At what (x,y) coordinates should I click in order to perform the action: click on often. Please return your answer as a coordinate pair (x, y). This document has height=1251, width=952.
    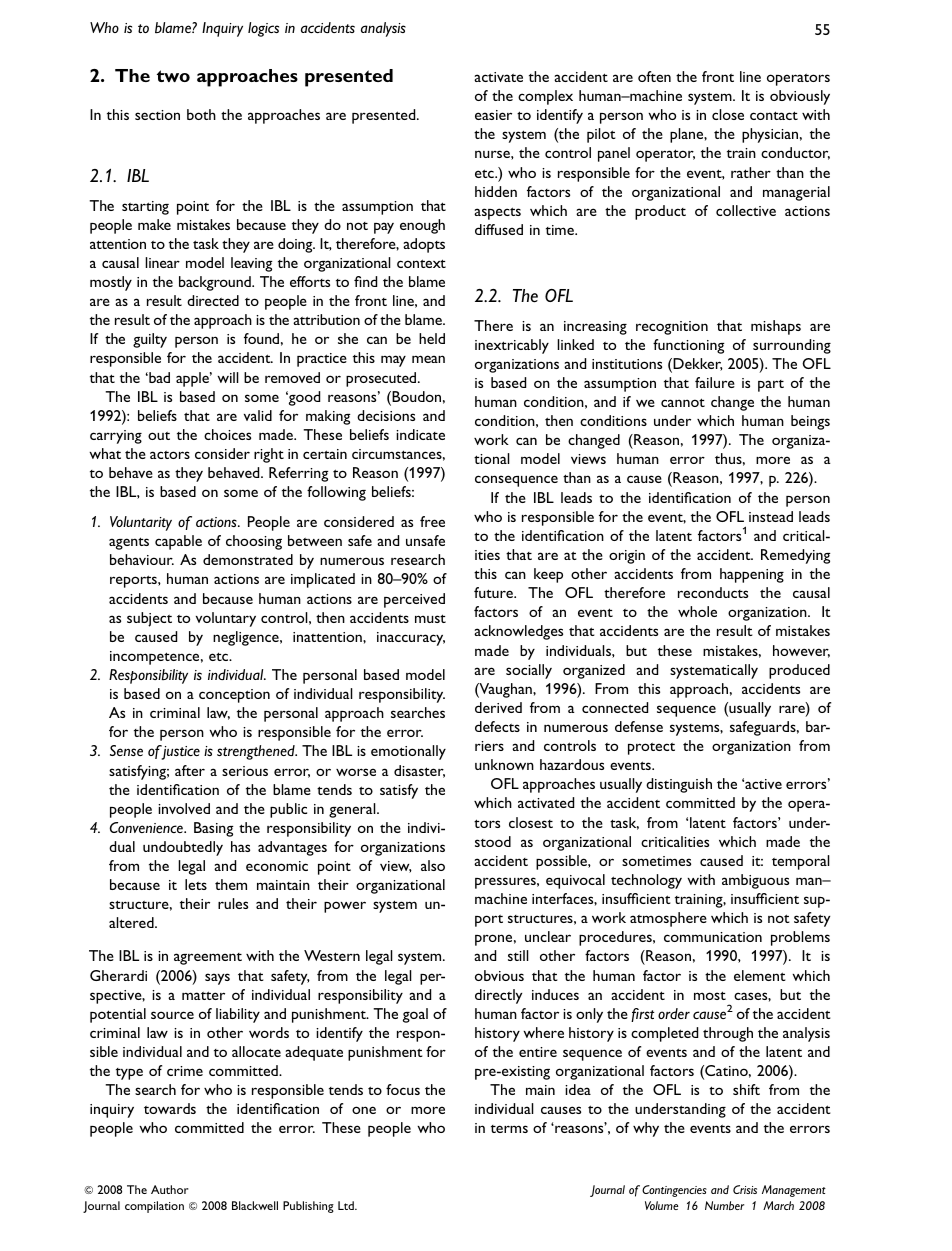
    Looking at the image, I should click on (654, 76).
